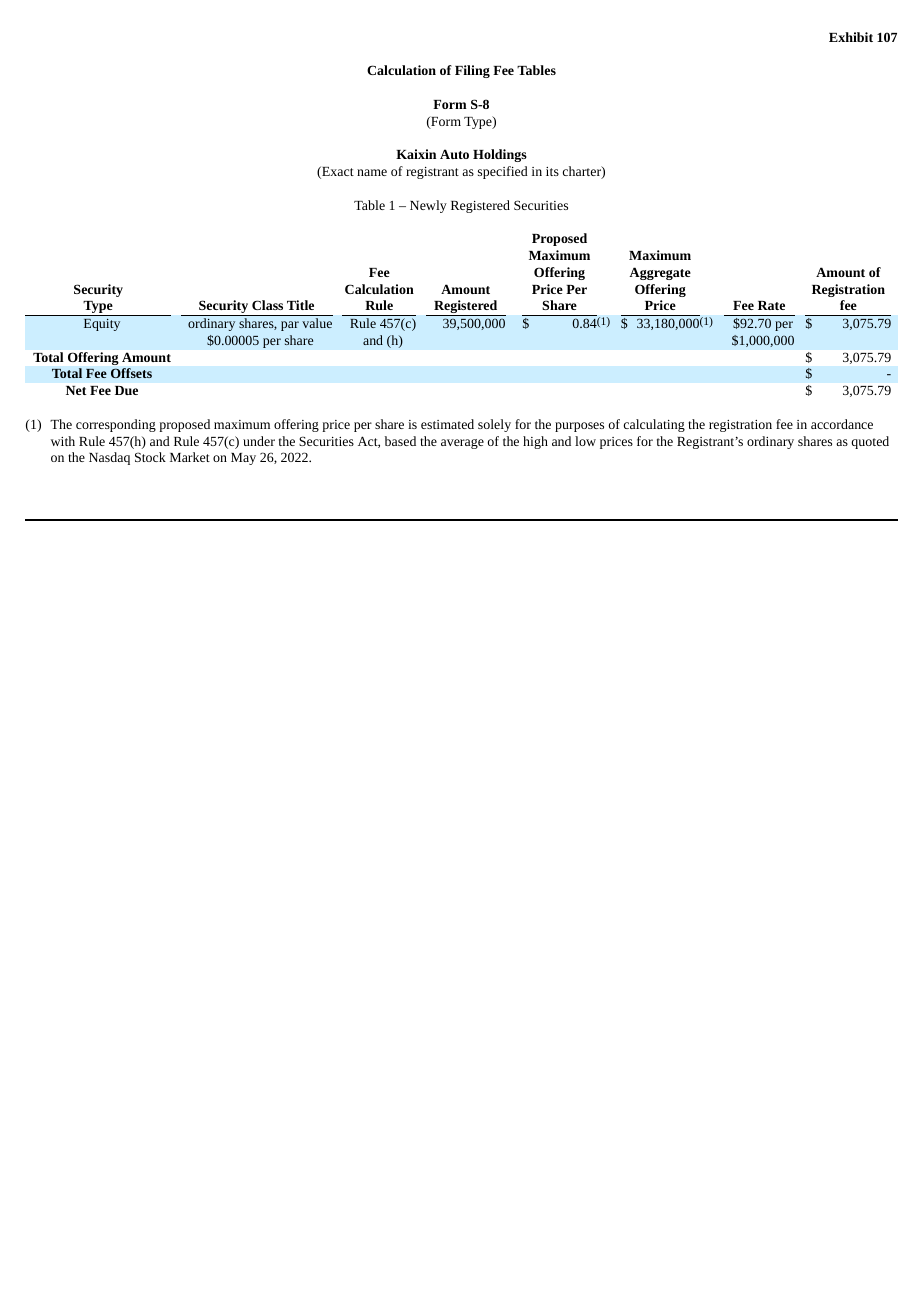  Describe the element at coordinates (372, 172) in the document. I see `name` at that location.
